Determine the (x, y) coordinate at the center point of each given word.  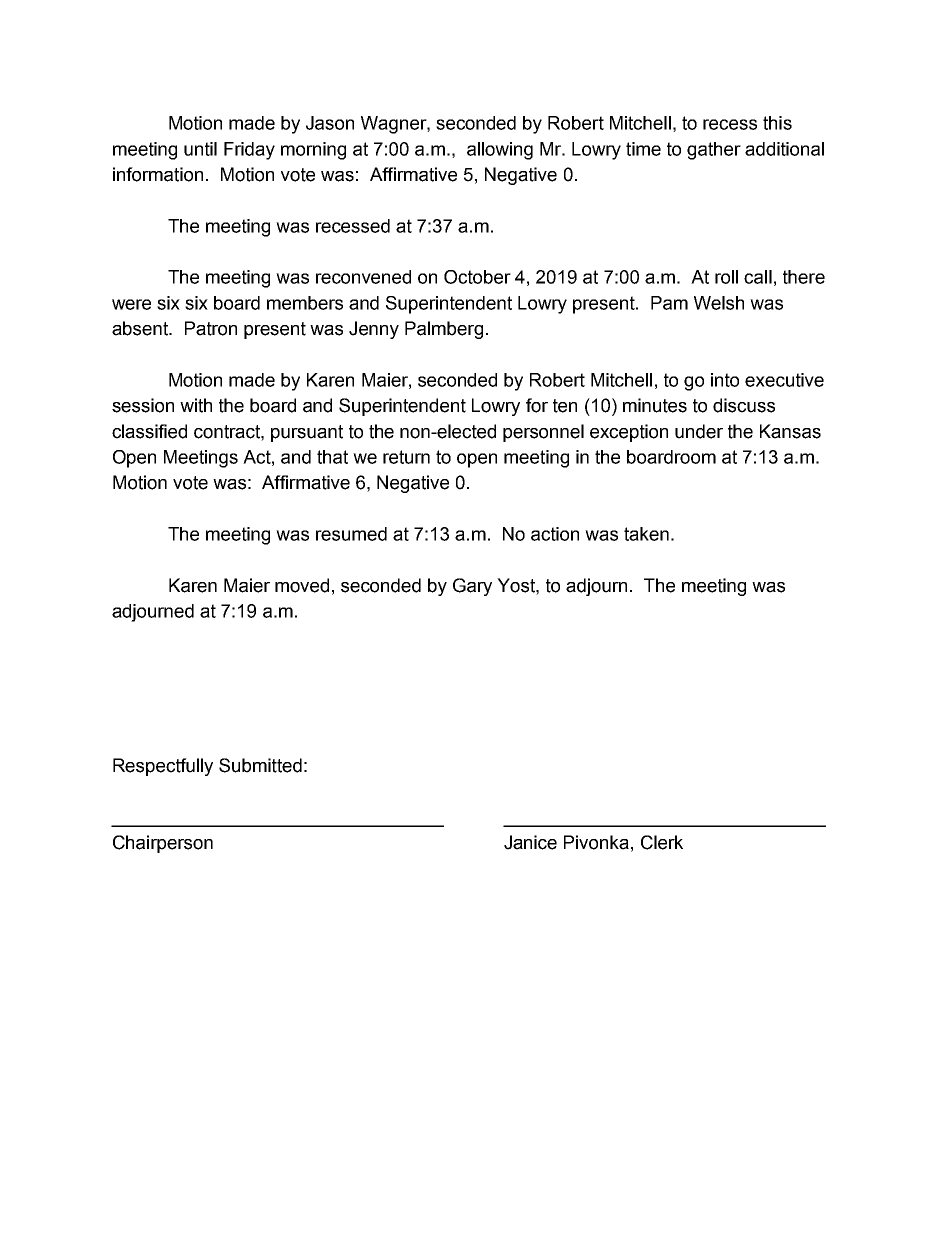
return (406, 457)
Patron (211, 328)
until (200, 149)
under (699, 431)
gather (714, 151)
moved (302, 585)
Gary (472, 587)
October (477, 277)
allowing (500, 151)
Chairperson (163, 844)
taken (646, 534)
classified (149, 431)
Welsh (719, 303)
